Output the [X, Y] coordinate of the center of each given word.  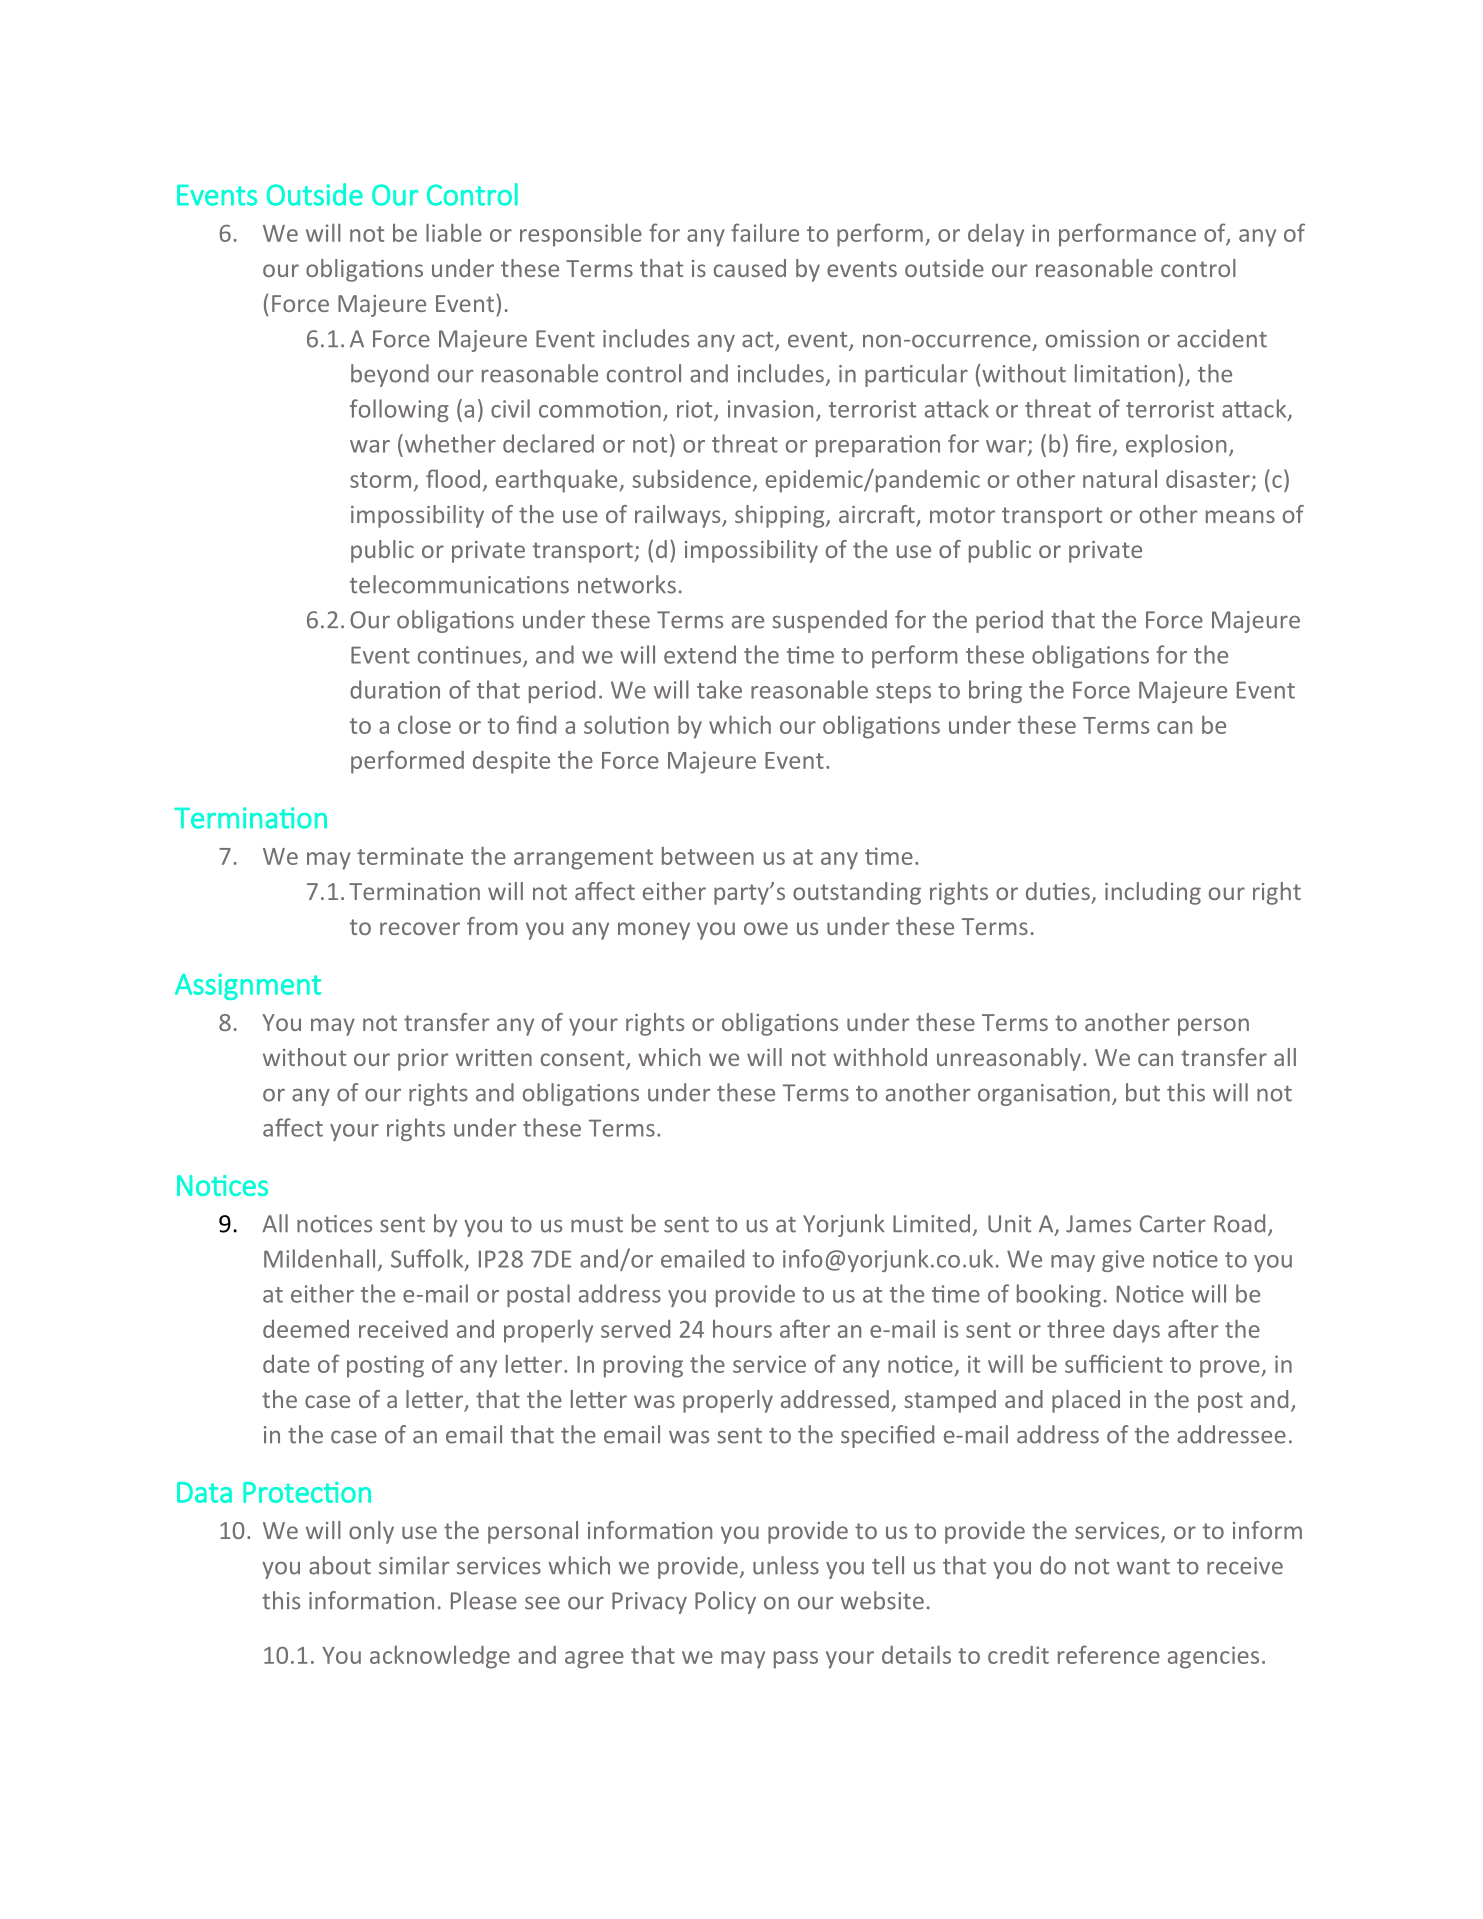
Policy [725, 1602]
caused [750, 268]
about [340, 1565]
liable [454, 232]
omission [1092, 339]
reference [1109, 1654]
